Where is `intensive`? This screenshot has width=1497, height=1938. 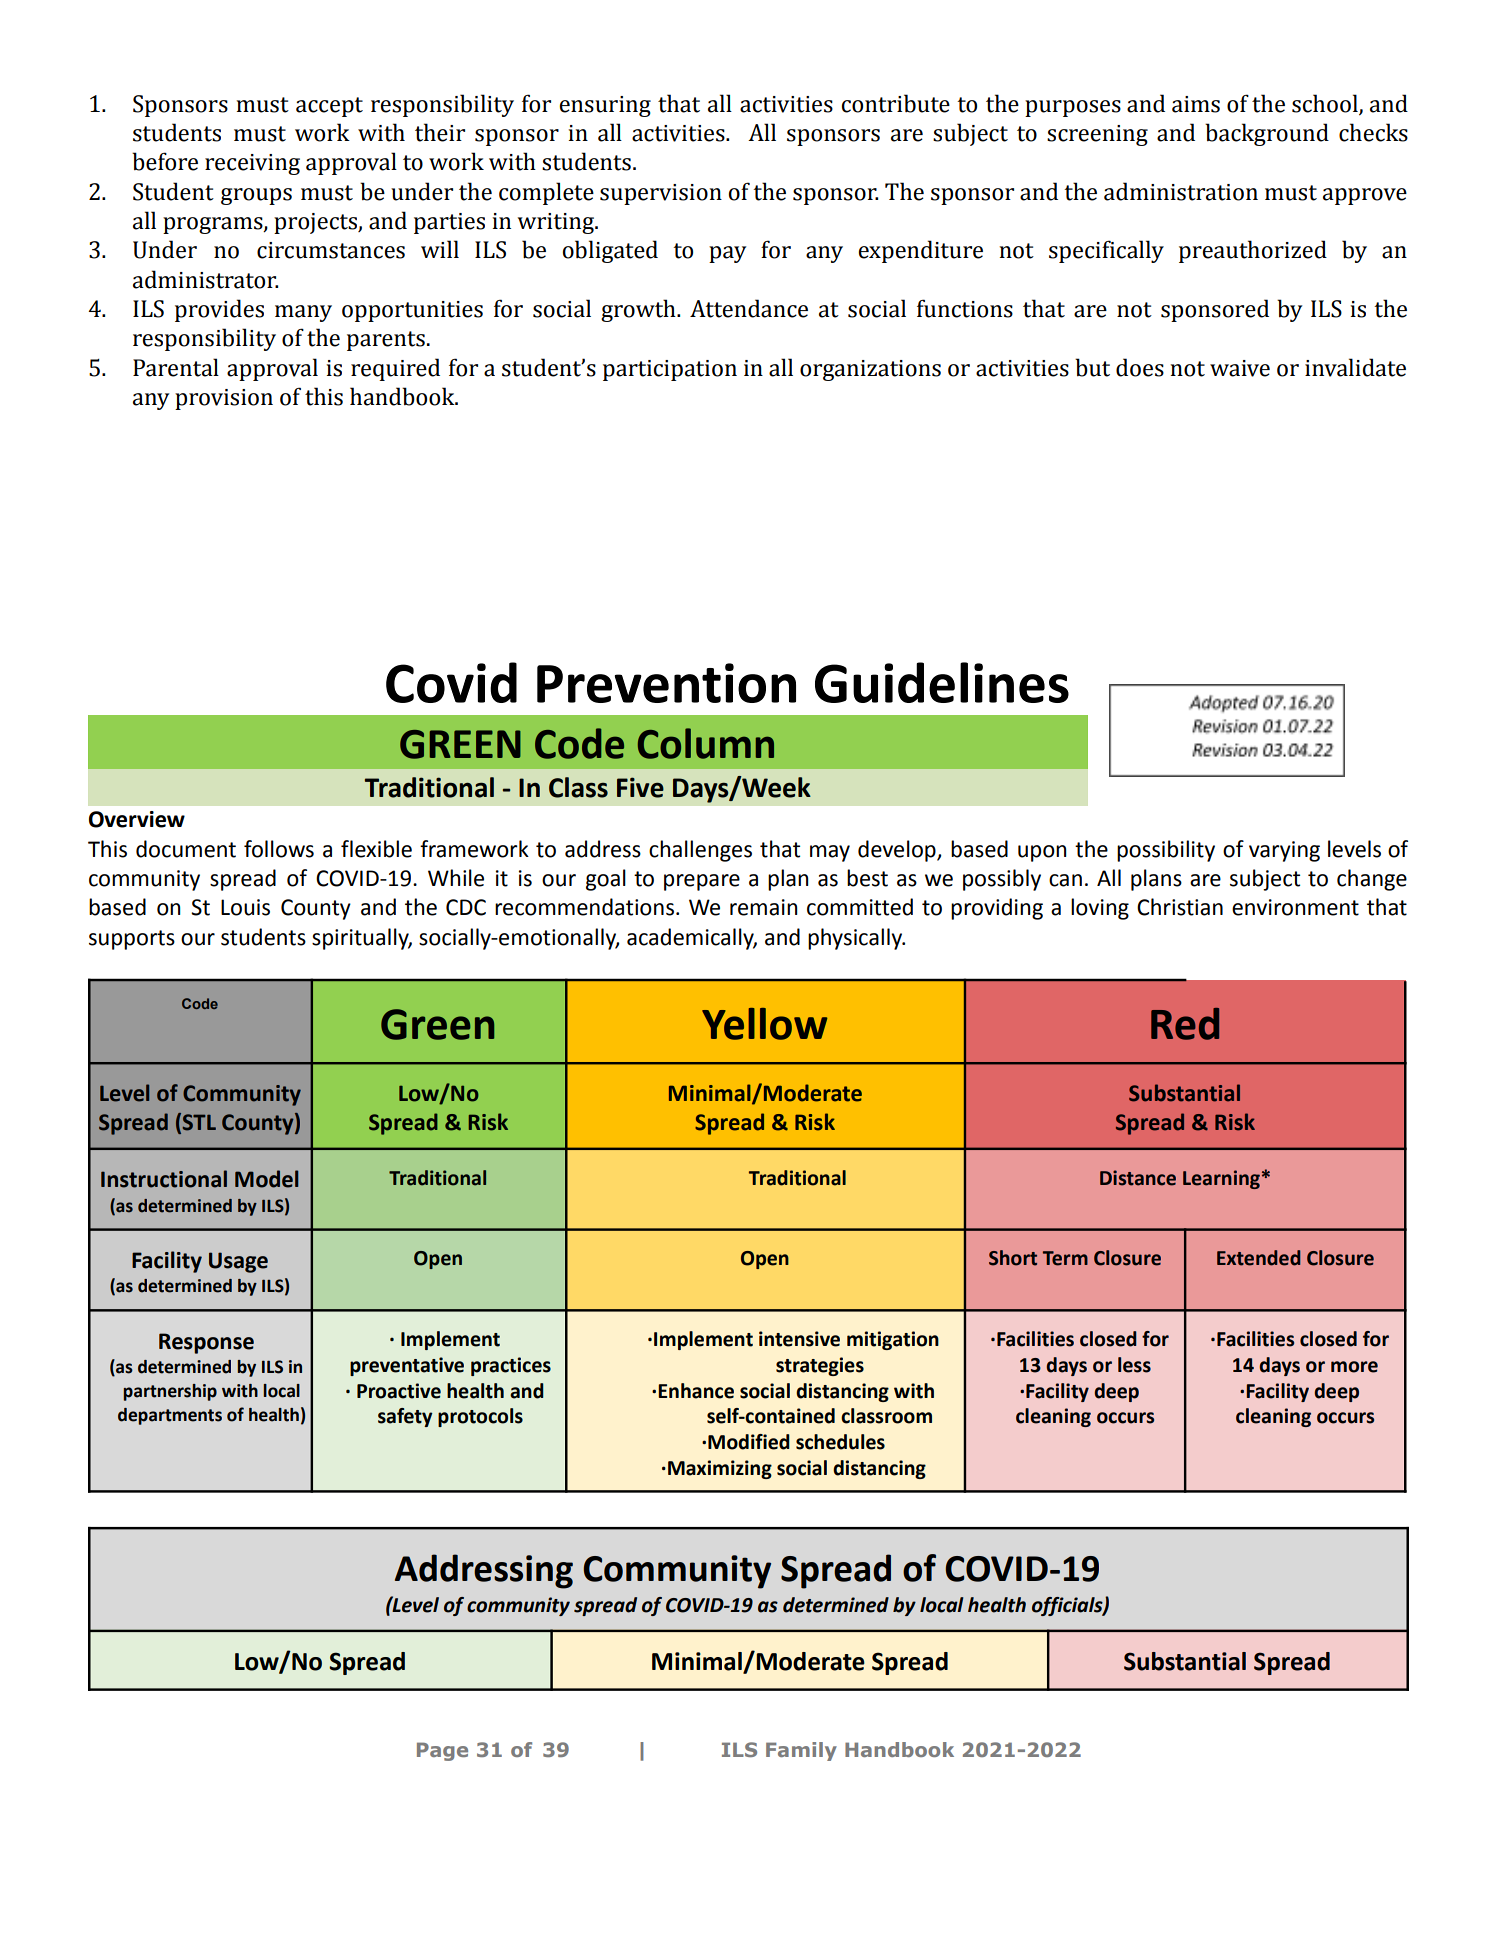 intensive is located at coordinates (799, 1339).
